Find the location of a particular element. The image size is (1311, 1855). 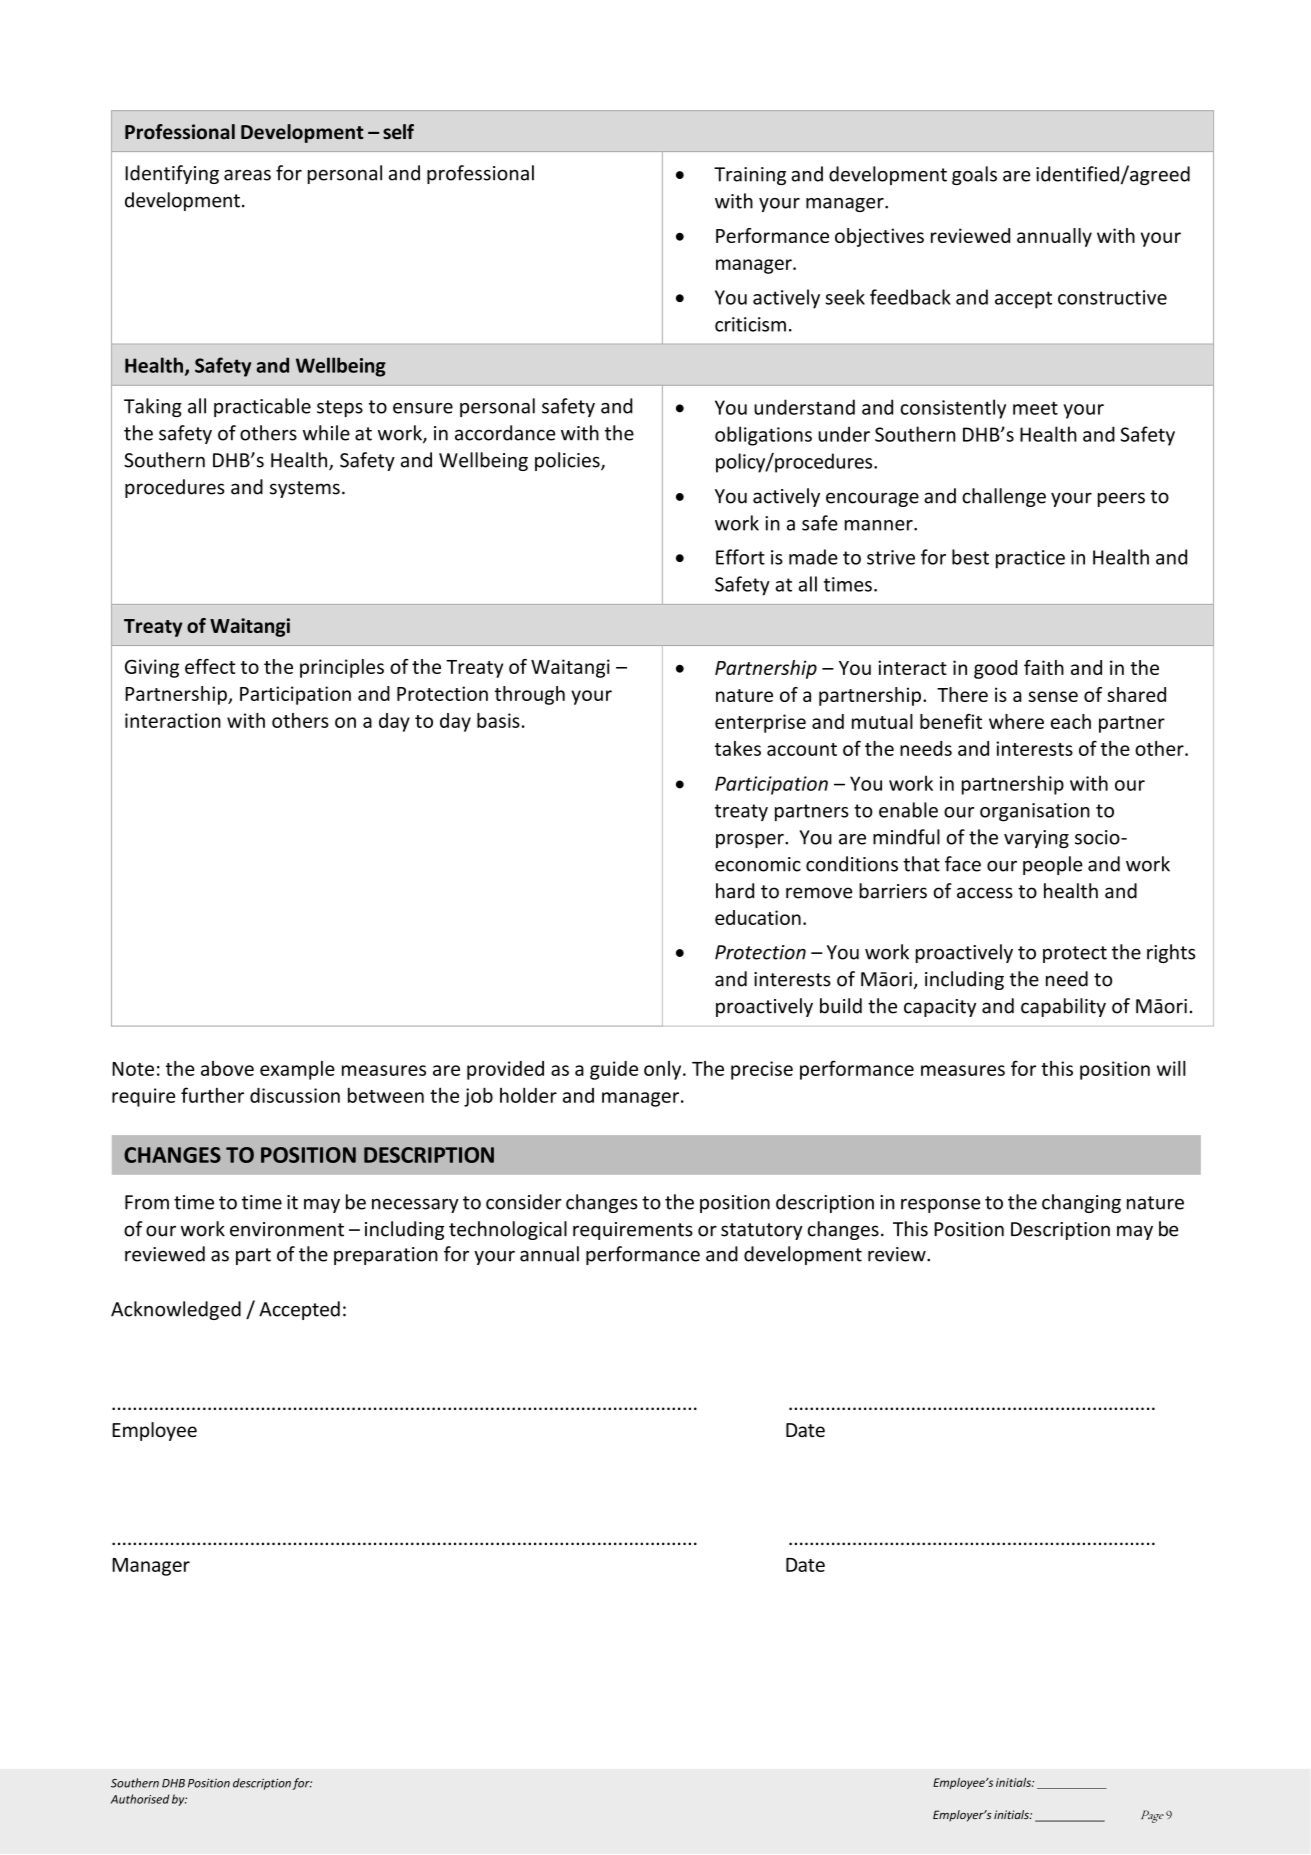

goals is located at coordinates (974, 175).
